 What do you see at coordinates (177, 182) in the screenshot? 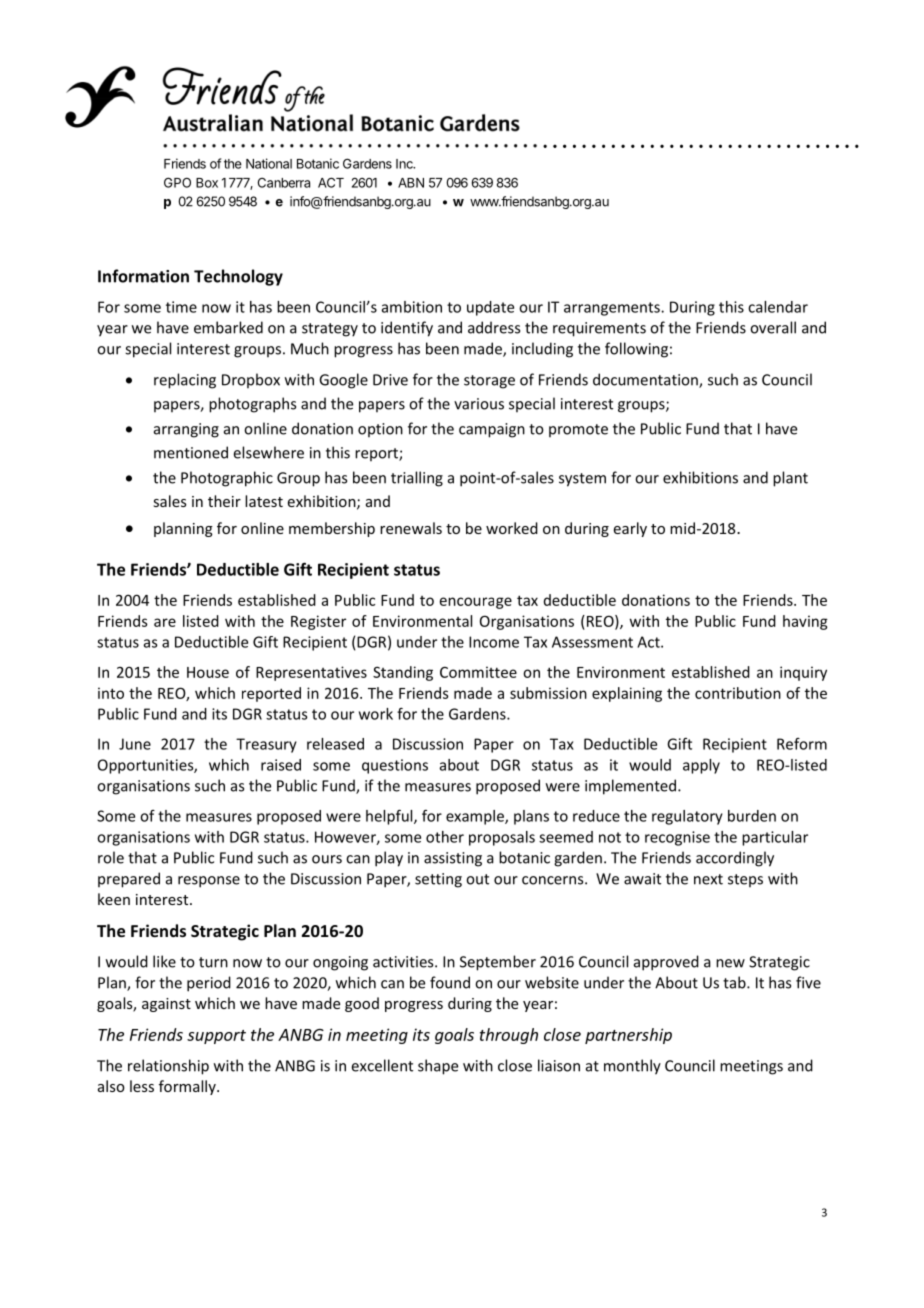
I see `GPO` at bounding box center [177, 182].
